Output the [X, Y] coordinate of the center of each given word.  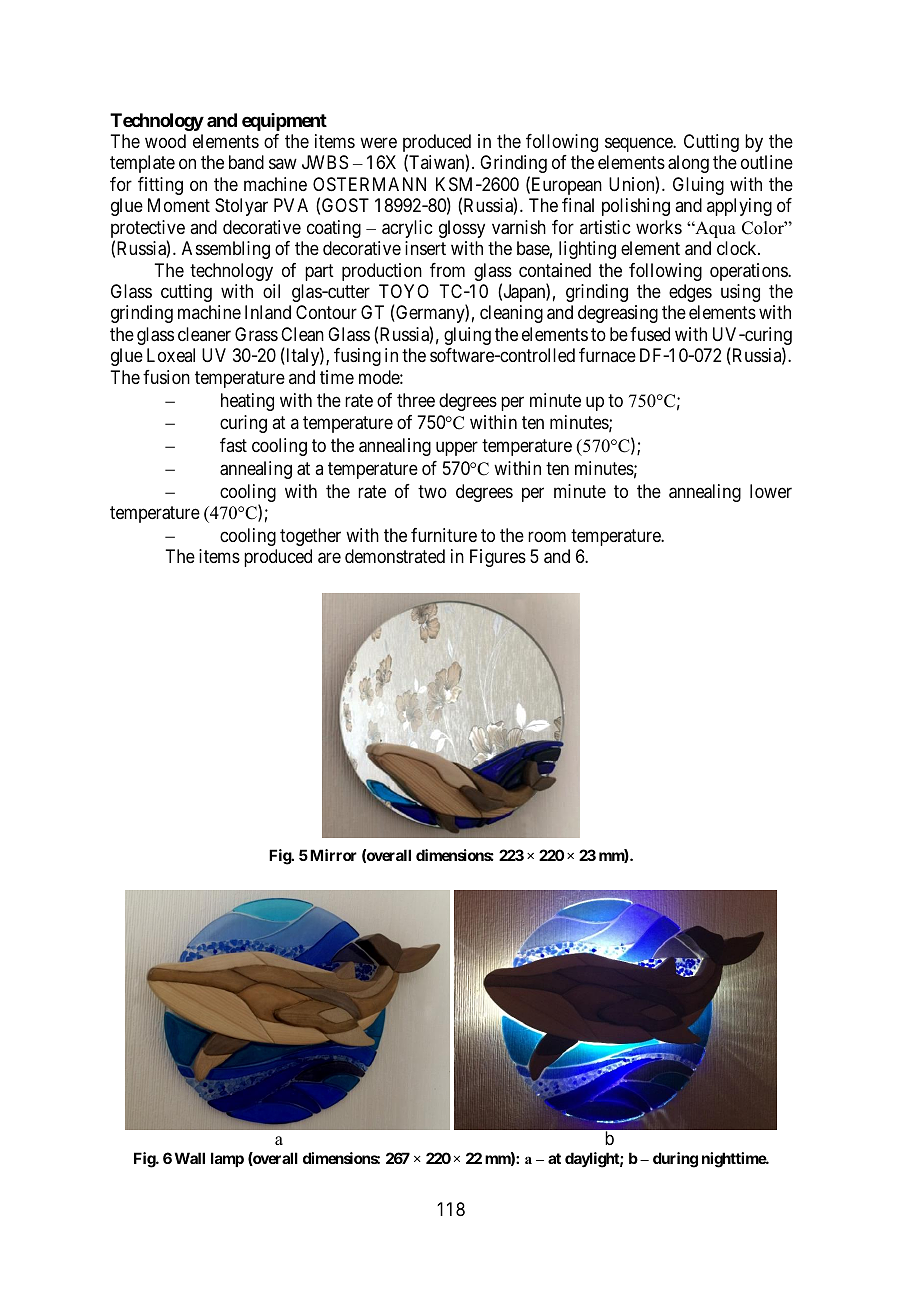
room [547, 537]
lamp [227, 1159]
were [378, 142]
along [688, 164]
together [310, 537]
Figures [498, 558]
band [246, 162]
